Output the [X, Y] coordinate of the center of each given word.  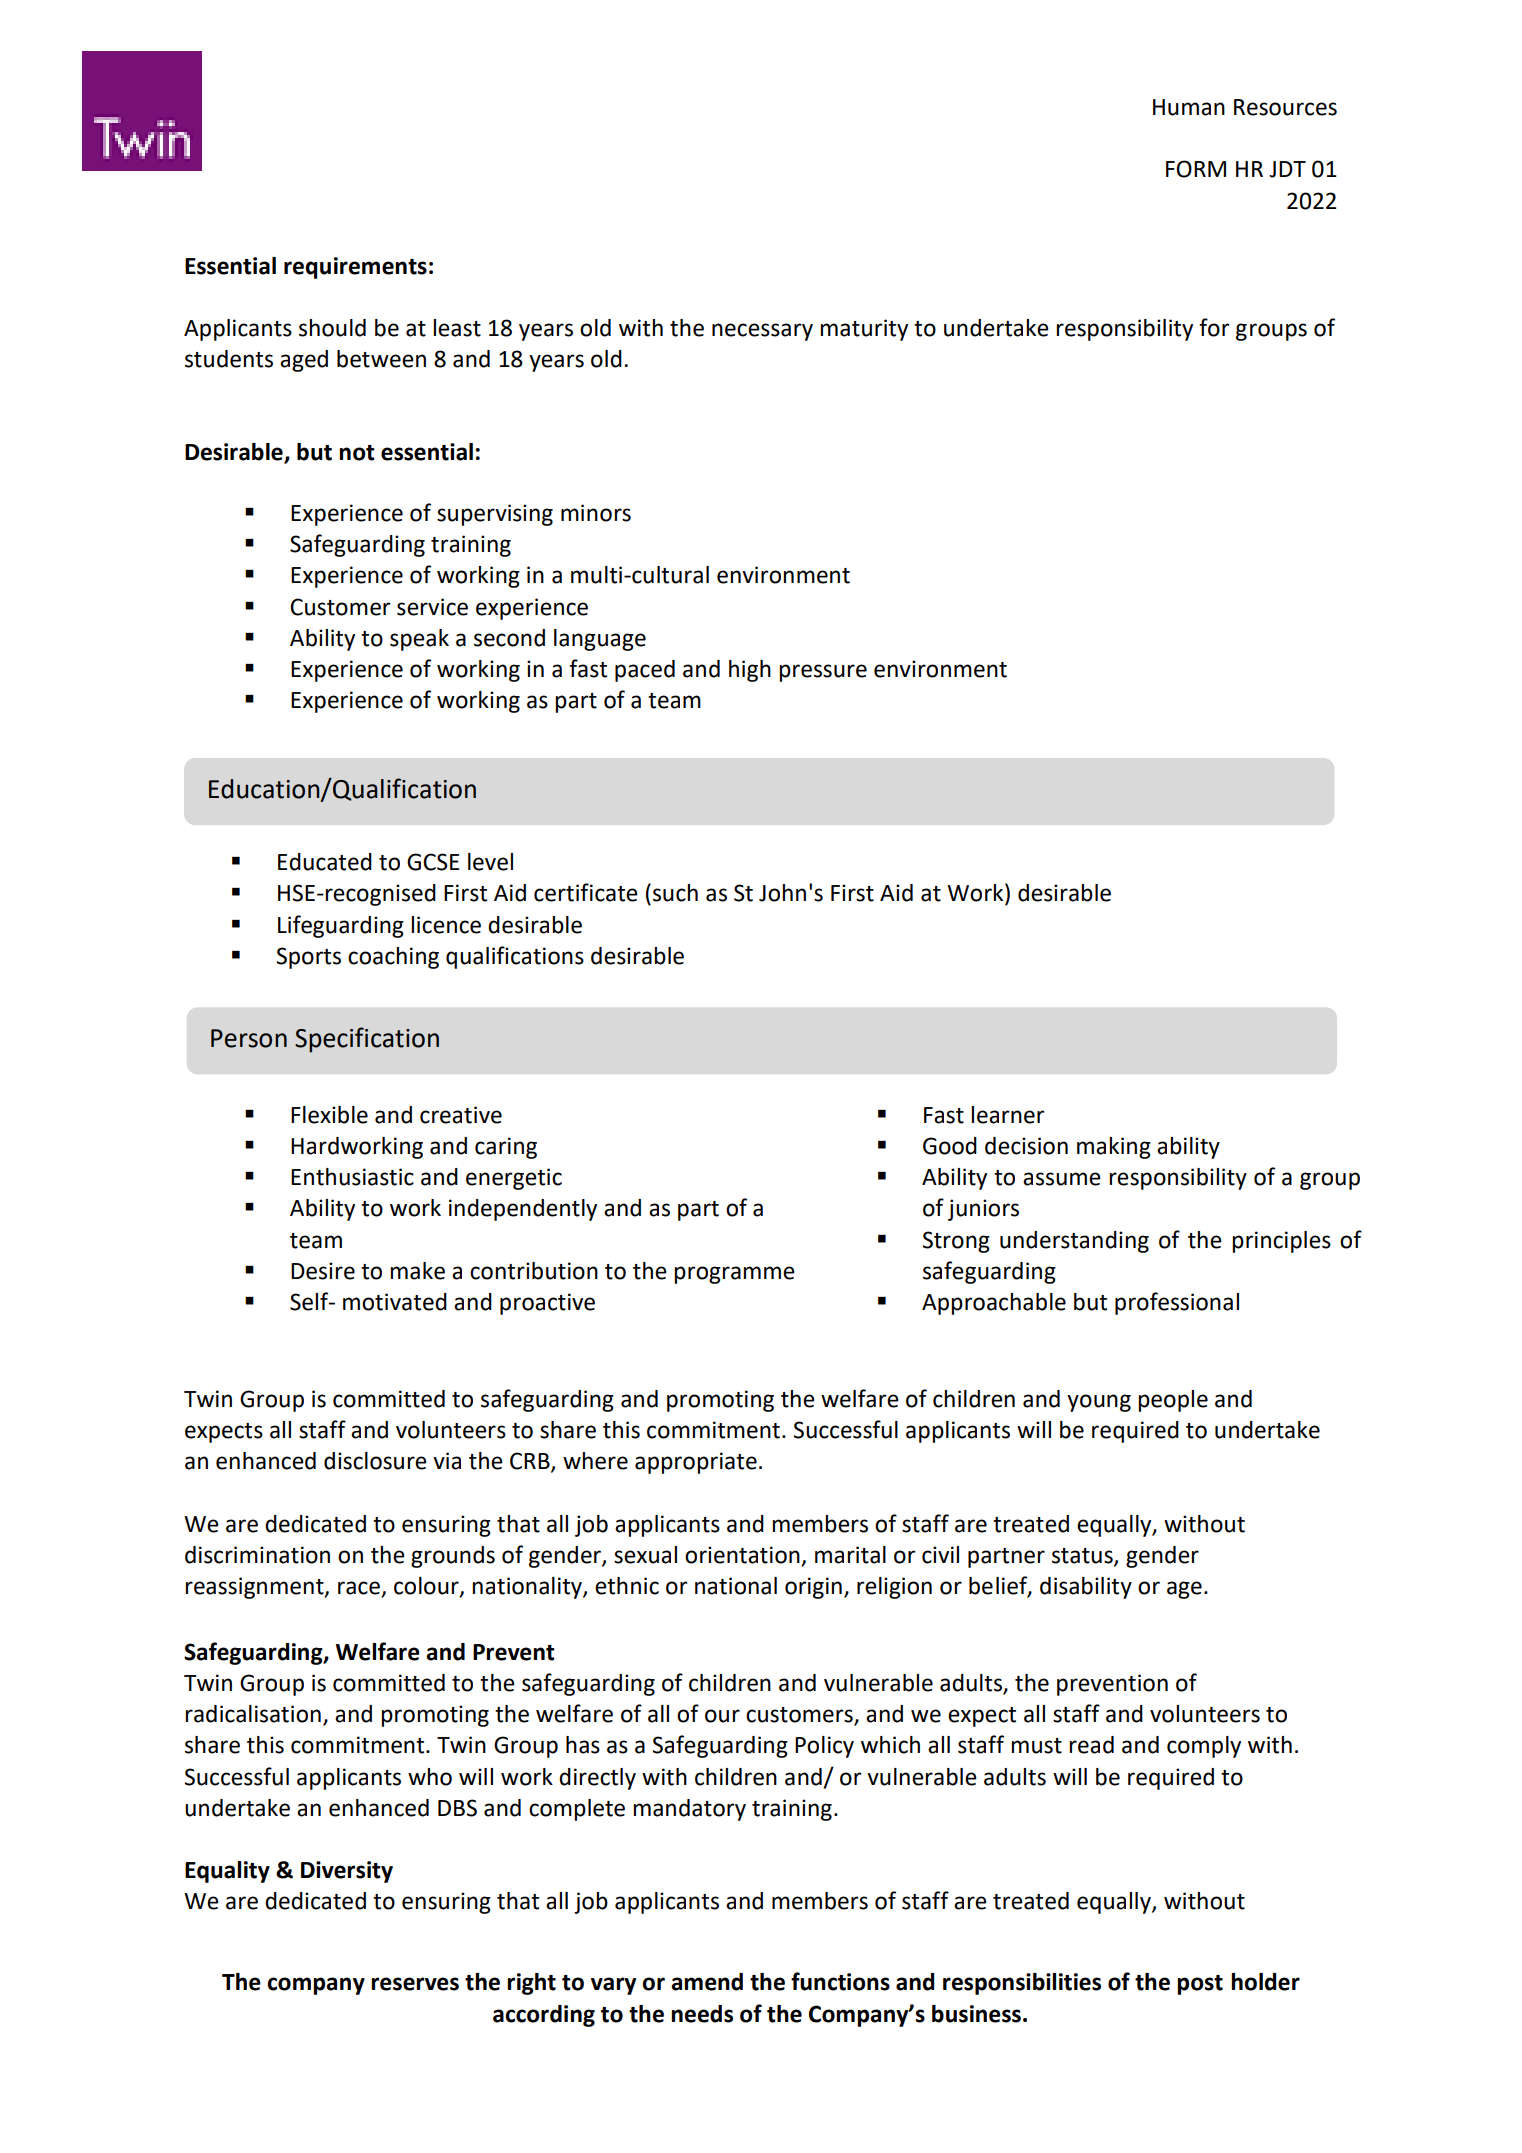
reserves [415, 1984]
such [675, 893]
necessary [762, 332]
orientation [742, 1555]
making [1114, 1148]
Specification [367, 1040]
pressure [823, 673]
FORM [1196, 169]
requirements [355, 268]
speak [419, 640]
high [750, 671]
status [1083, 1556]
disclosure [375, 1461]
